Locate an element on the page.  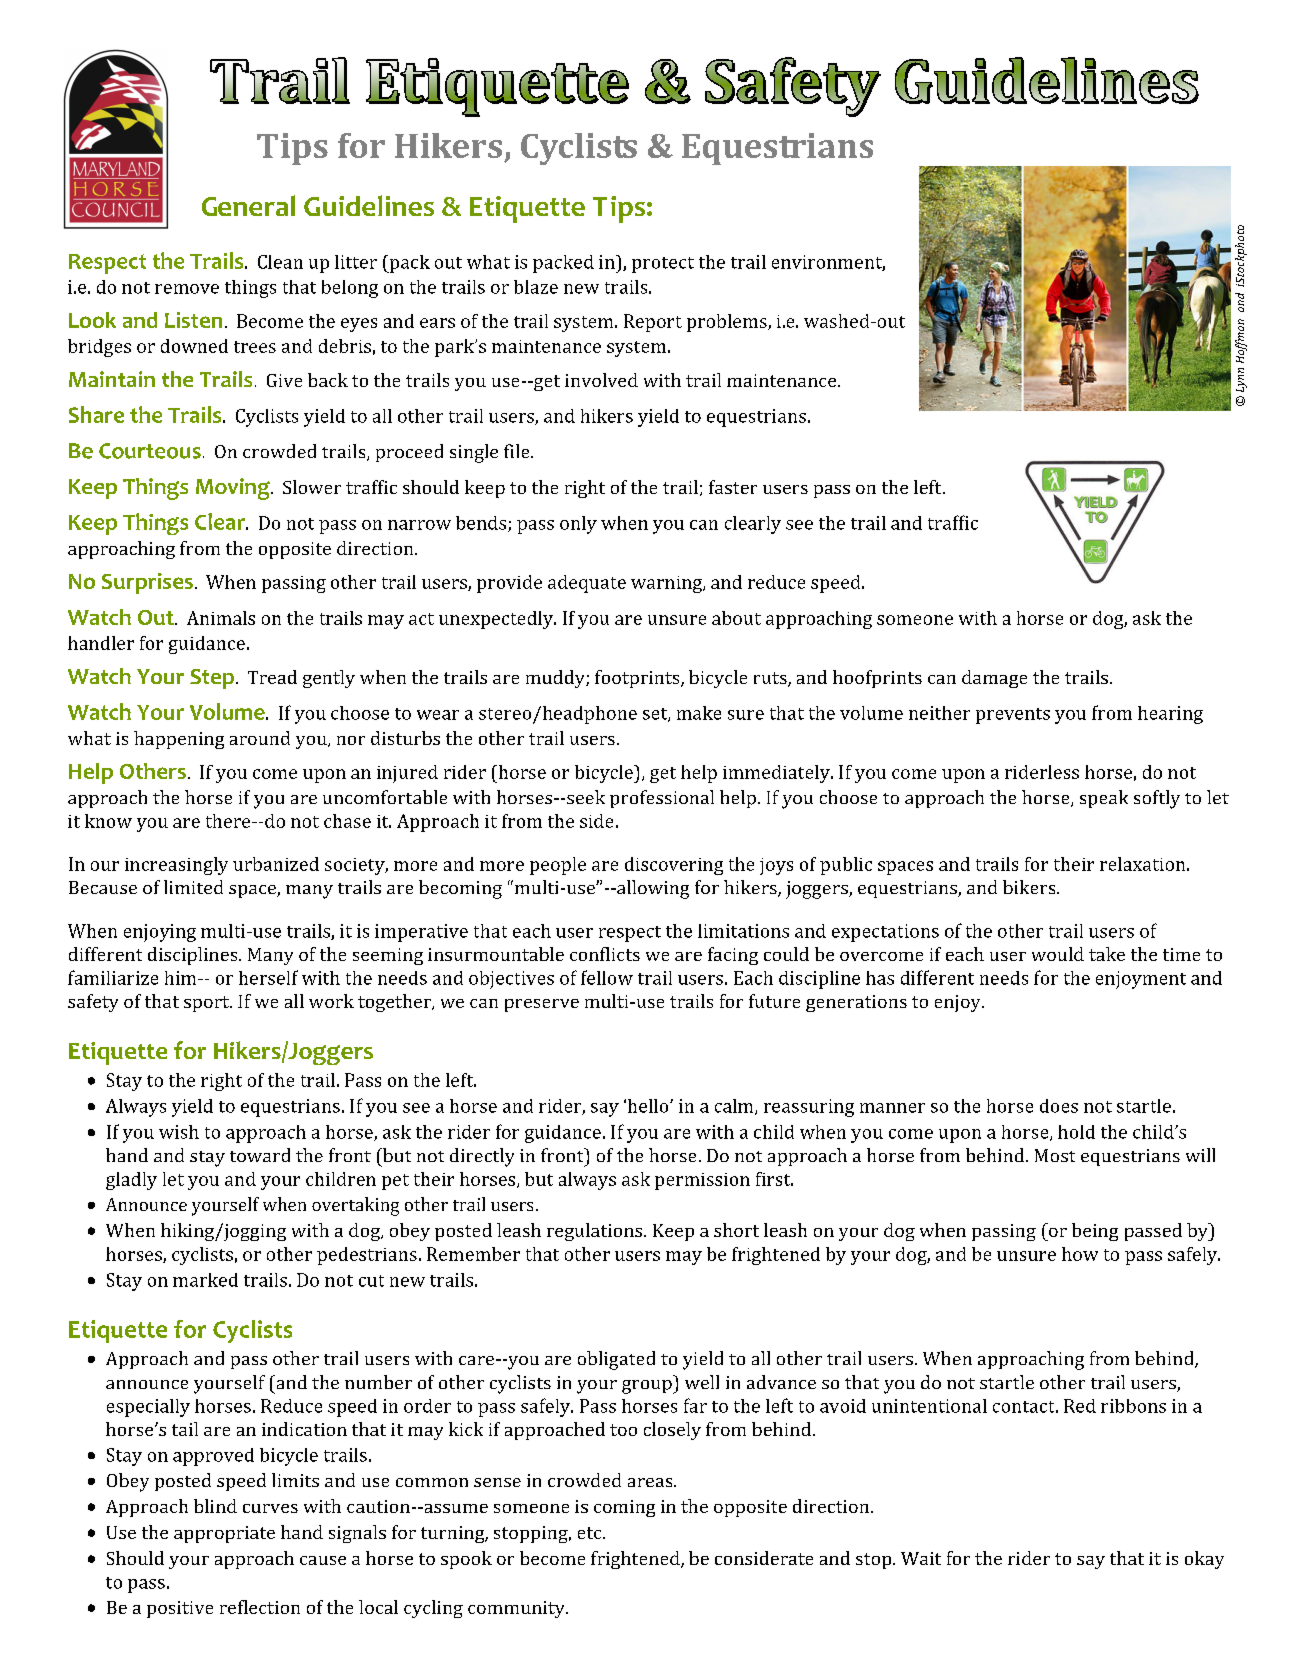
Clean is located at coordinates (280, 262).
